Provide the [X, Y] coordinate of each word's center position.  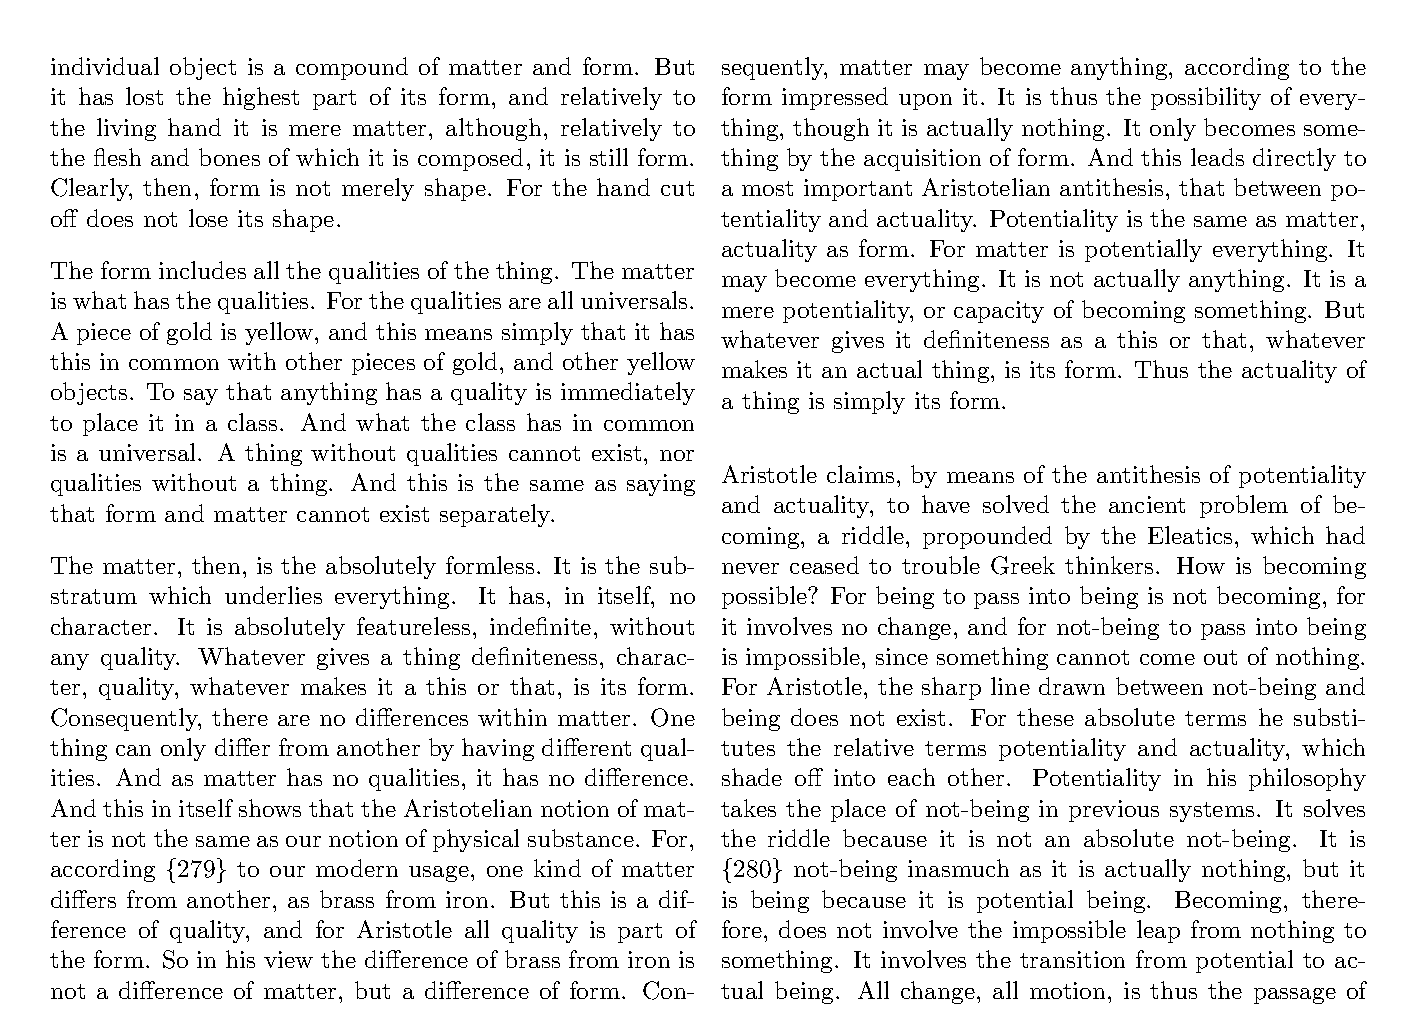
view [288, 959]
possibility [1206, 98]
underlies [273, 595]
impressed [835, 98]
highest [261, 98]
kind [557, 868]
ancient [1147, 504]
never [750, 568]
